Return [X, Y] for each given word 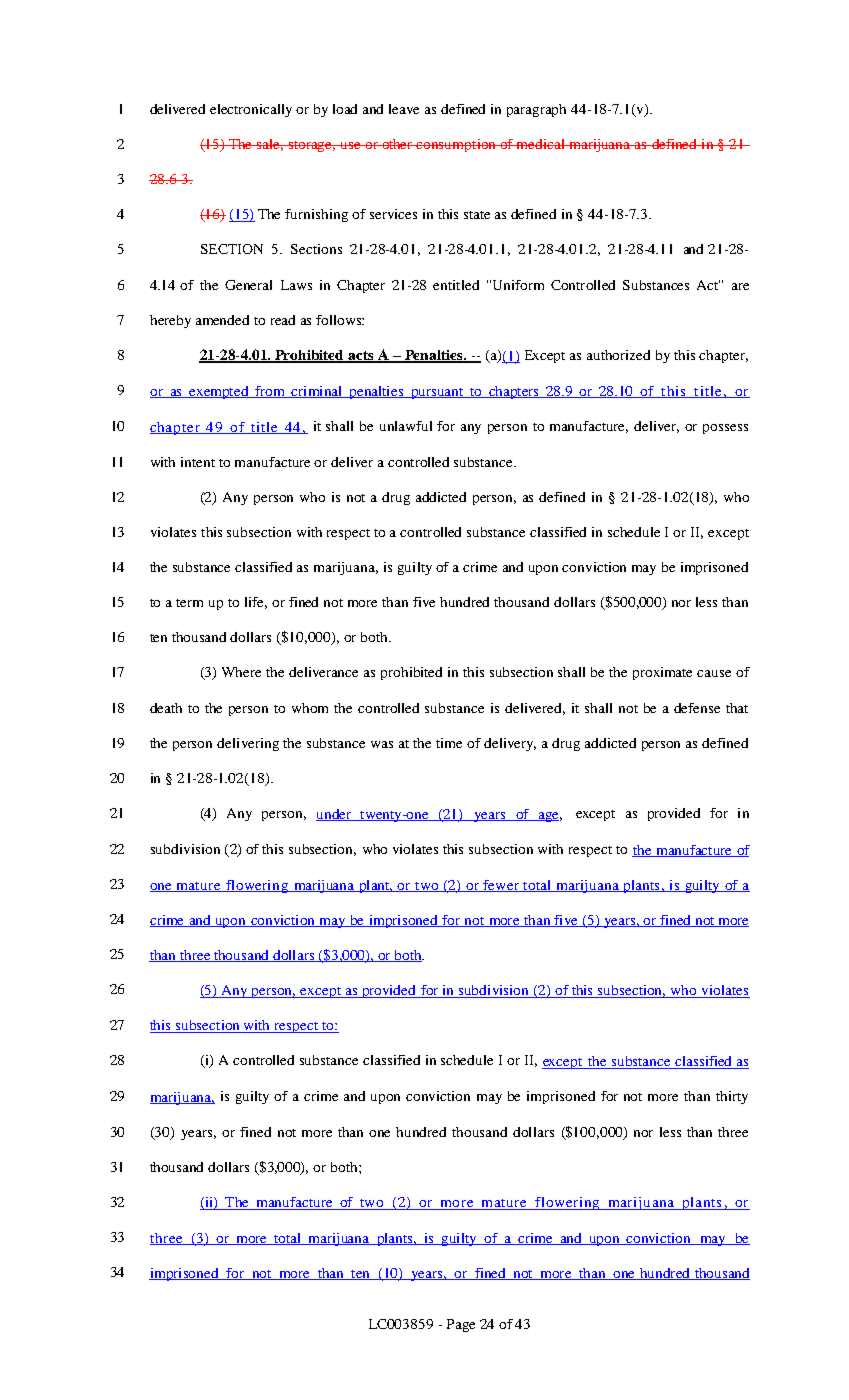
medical [541, 144]
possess [725, 429]
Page [461, 1325]
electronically [251, 110]
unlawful [406, 426]
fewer [501, 886]
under [334, 815]
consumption [456, 145]
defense [697, 708]
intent [198, 462]
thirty [732, 1097]
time [449, 743]
